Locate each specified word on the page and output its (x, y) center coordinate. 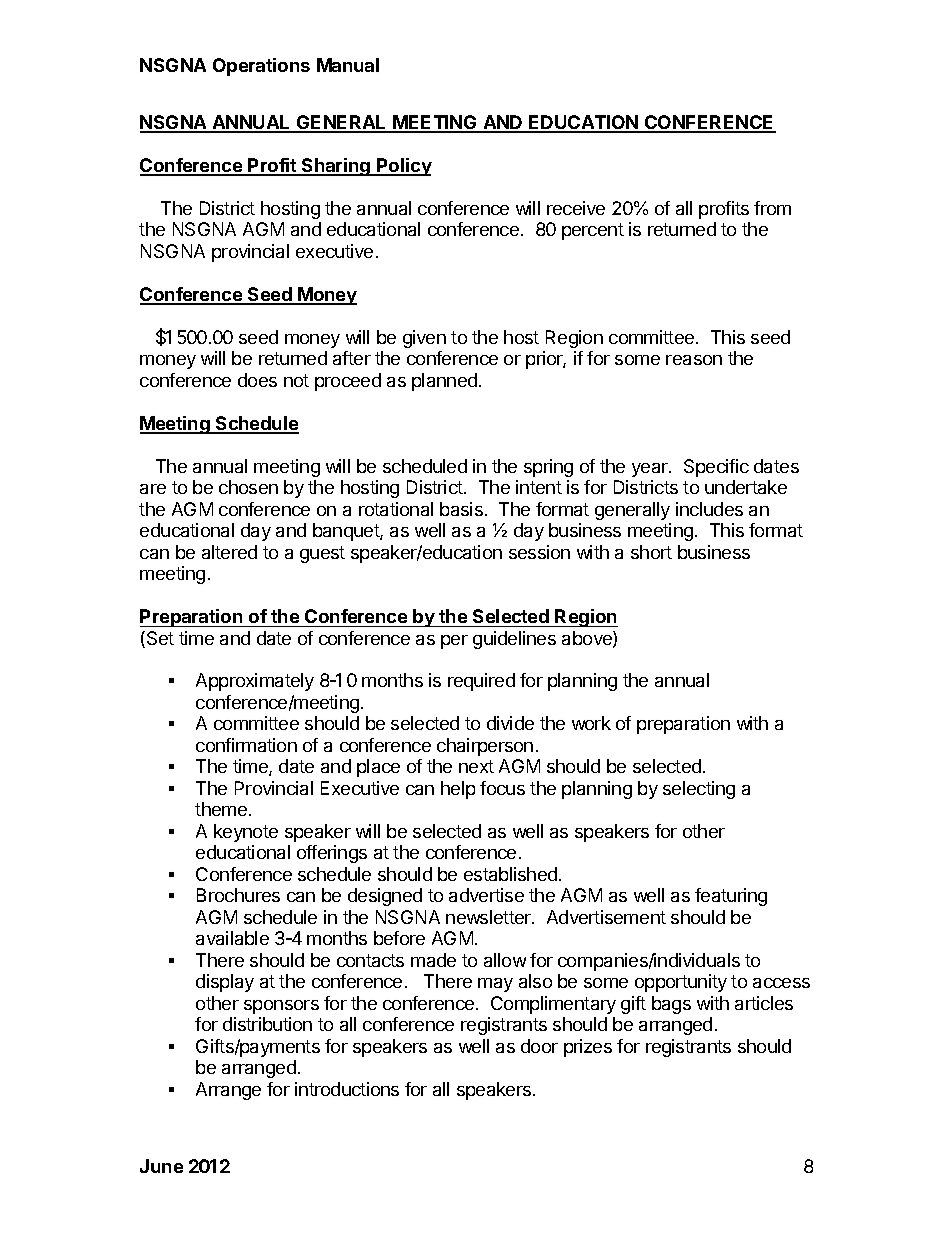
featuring (731, 897)
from (772, 208)
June (161, 1166)
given (424, 339)
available (232, 938)
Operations (261, 67)
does (257, 380)
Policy (403, 167)
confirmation (246, 745)
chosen (248, 487)
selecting (699, 790)
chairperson (485, 747)
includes (709, 509)
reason (694, 360)
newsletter (489, 917)
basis (461, 509)
